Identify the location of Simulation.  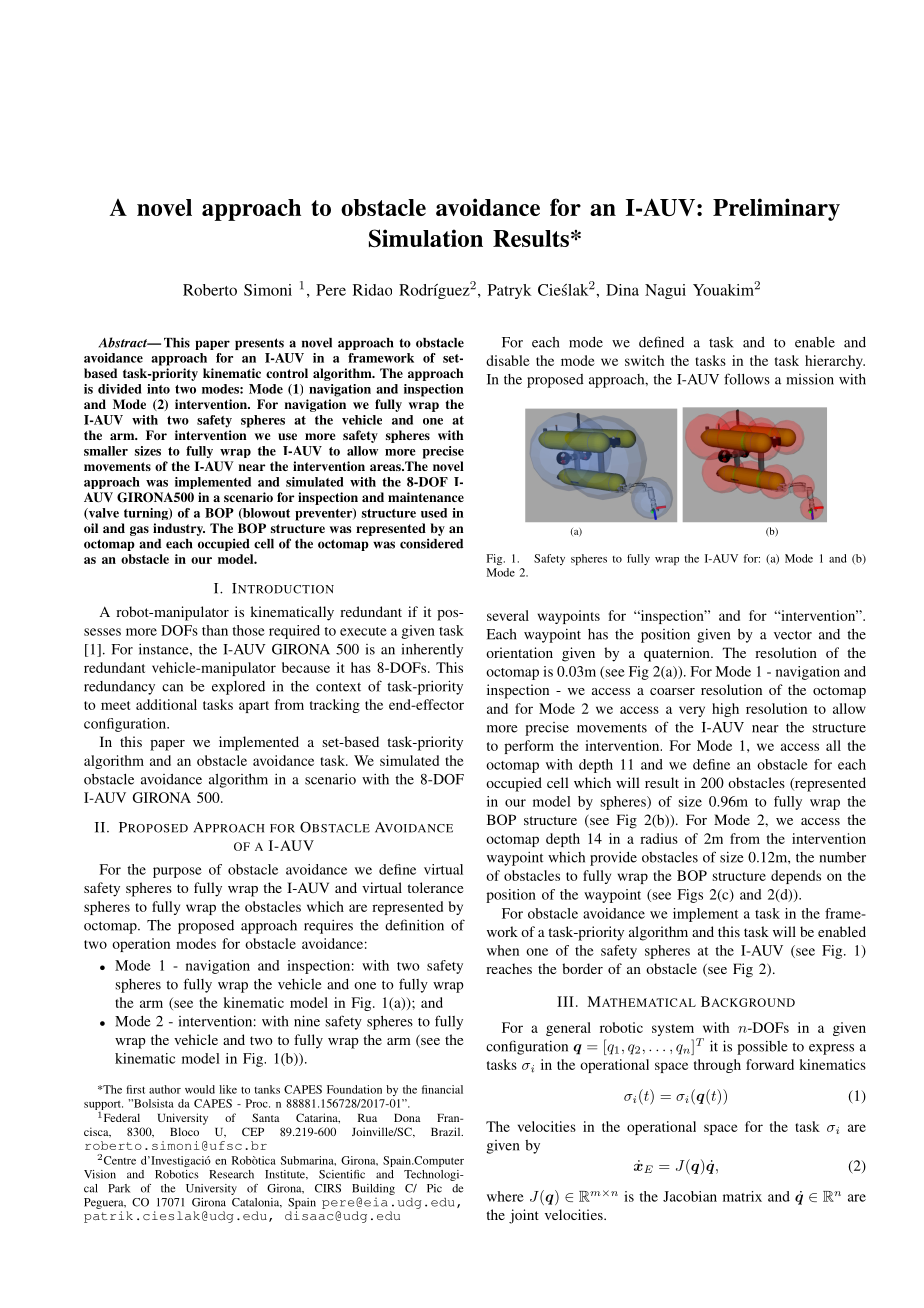
(426, 238).
